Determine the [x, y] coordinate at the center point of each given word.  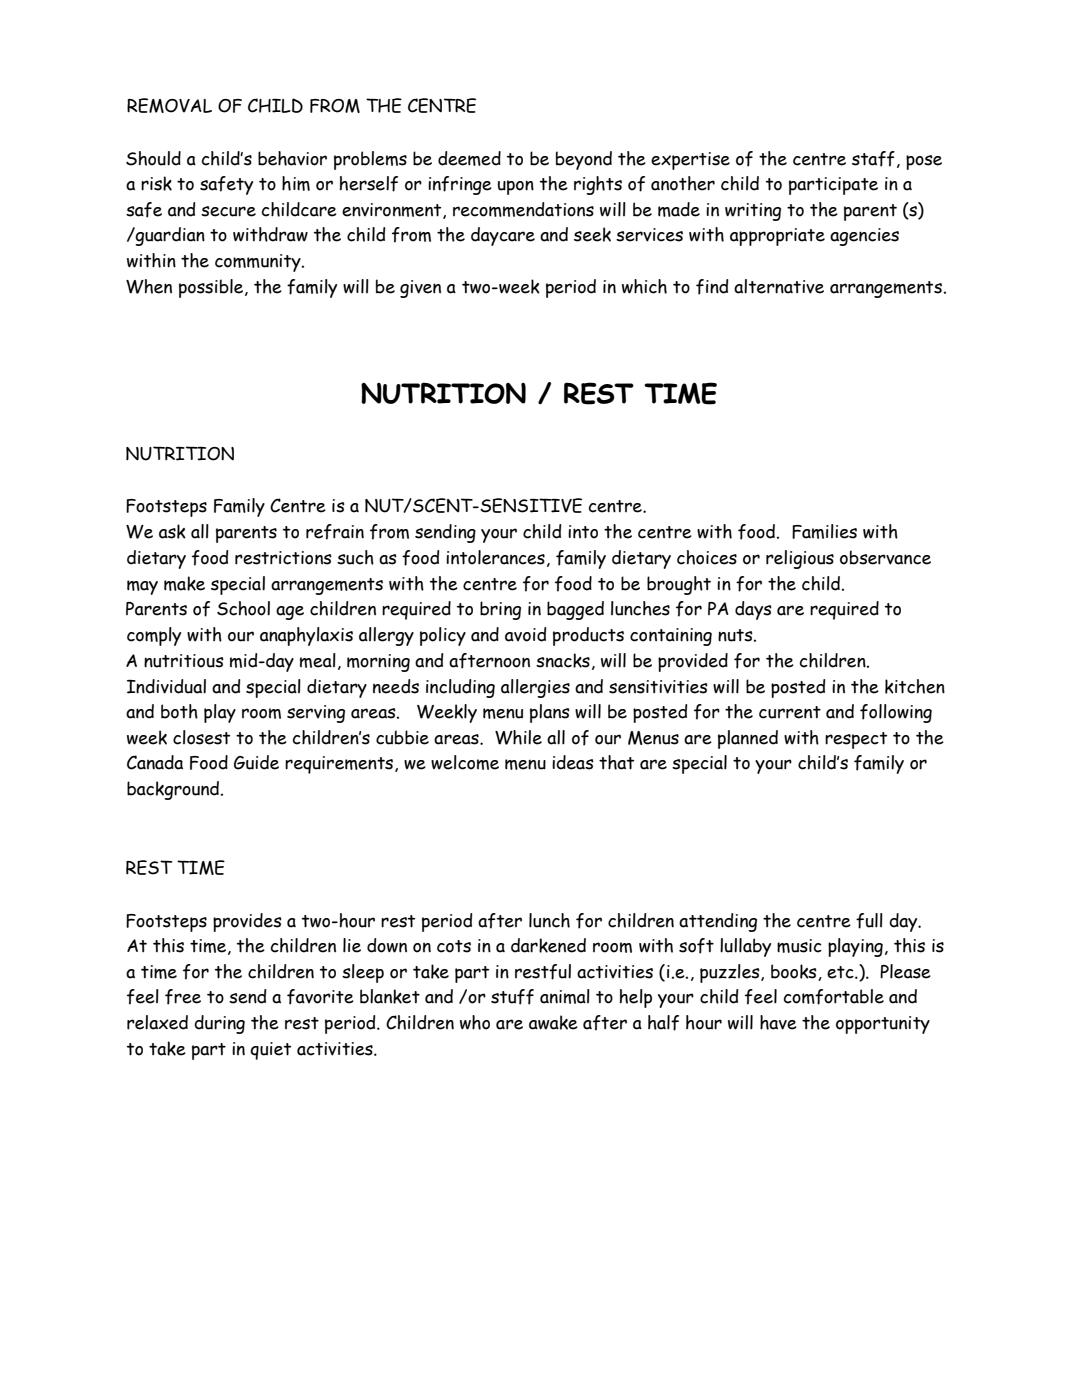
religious [800, 559]
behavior [292, 158]
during [219, 1024]
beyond [584, 160]
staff [873, 159]
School [243, 608]
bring [500, 610]
